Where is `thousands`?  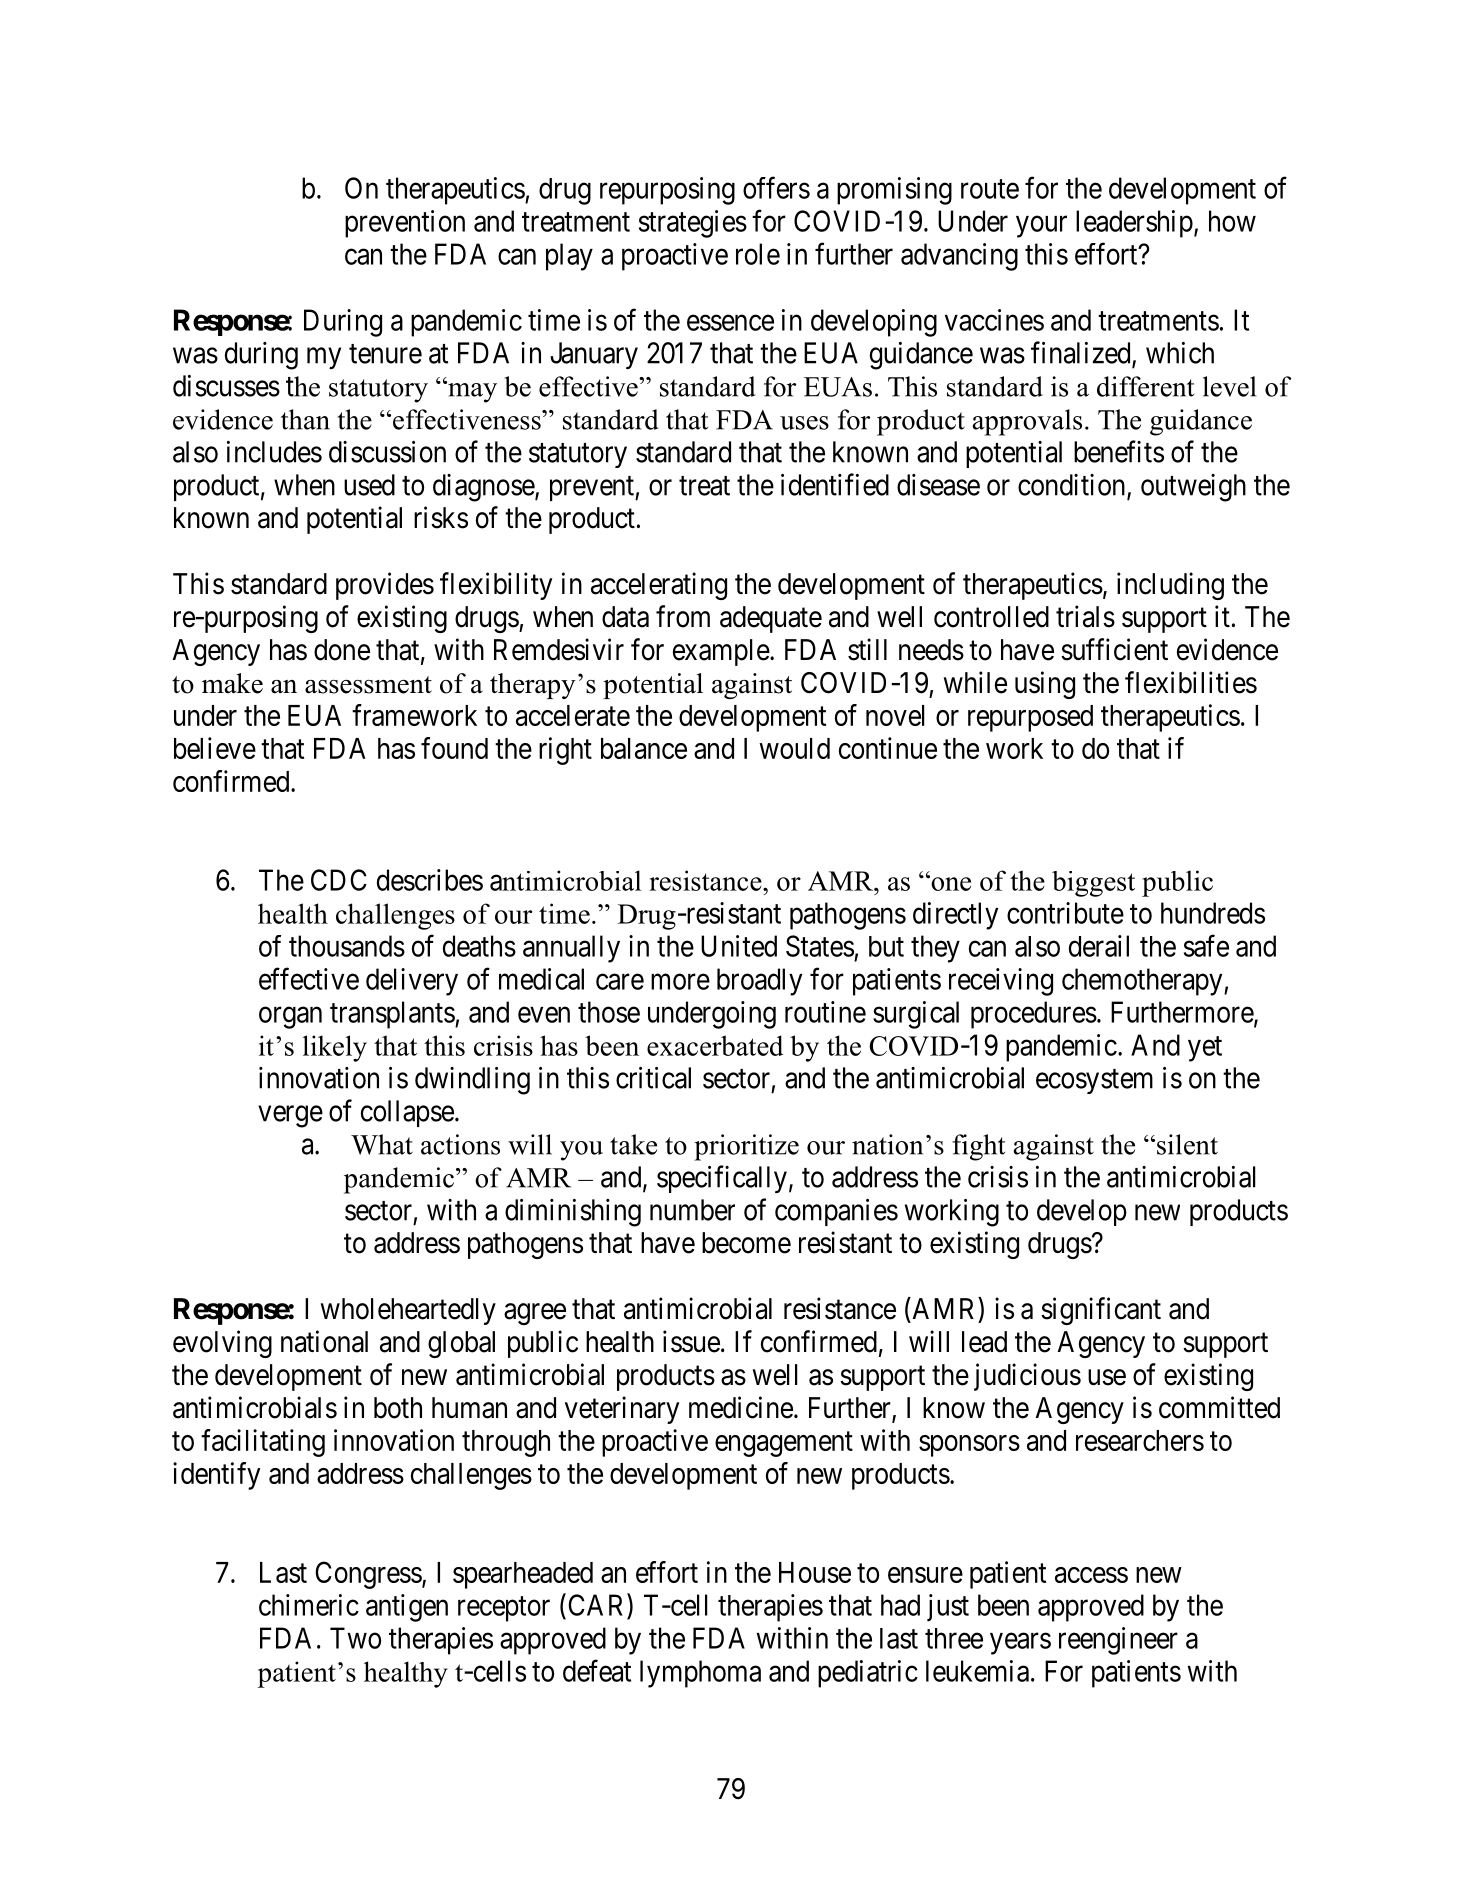 thousands is located at coordinates (347, 946).
